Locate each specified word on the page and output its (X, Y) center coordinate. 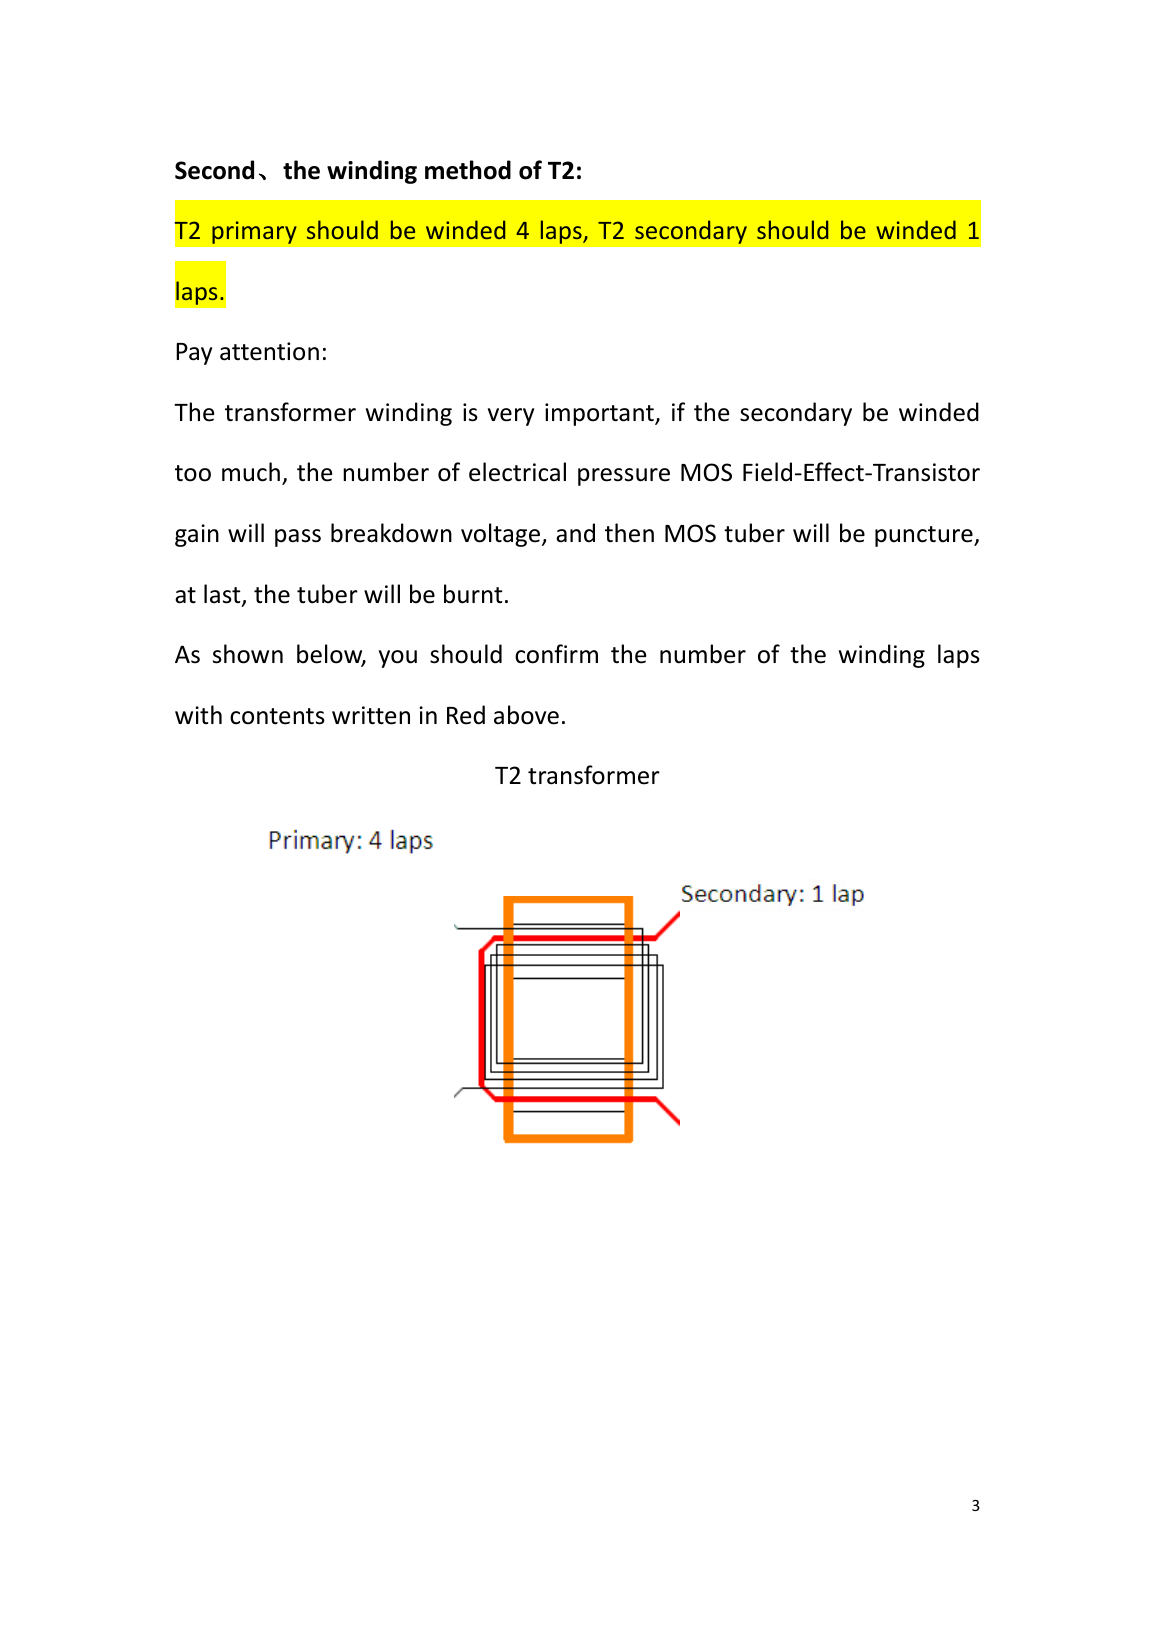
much (251, 472)
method (468, 170)
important (600, 414)
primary (254, 232)
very (511, 417)
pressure (624, 477)
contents (277, 716)
